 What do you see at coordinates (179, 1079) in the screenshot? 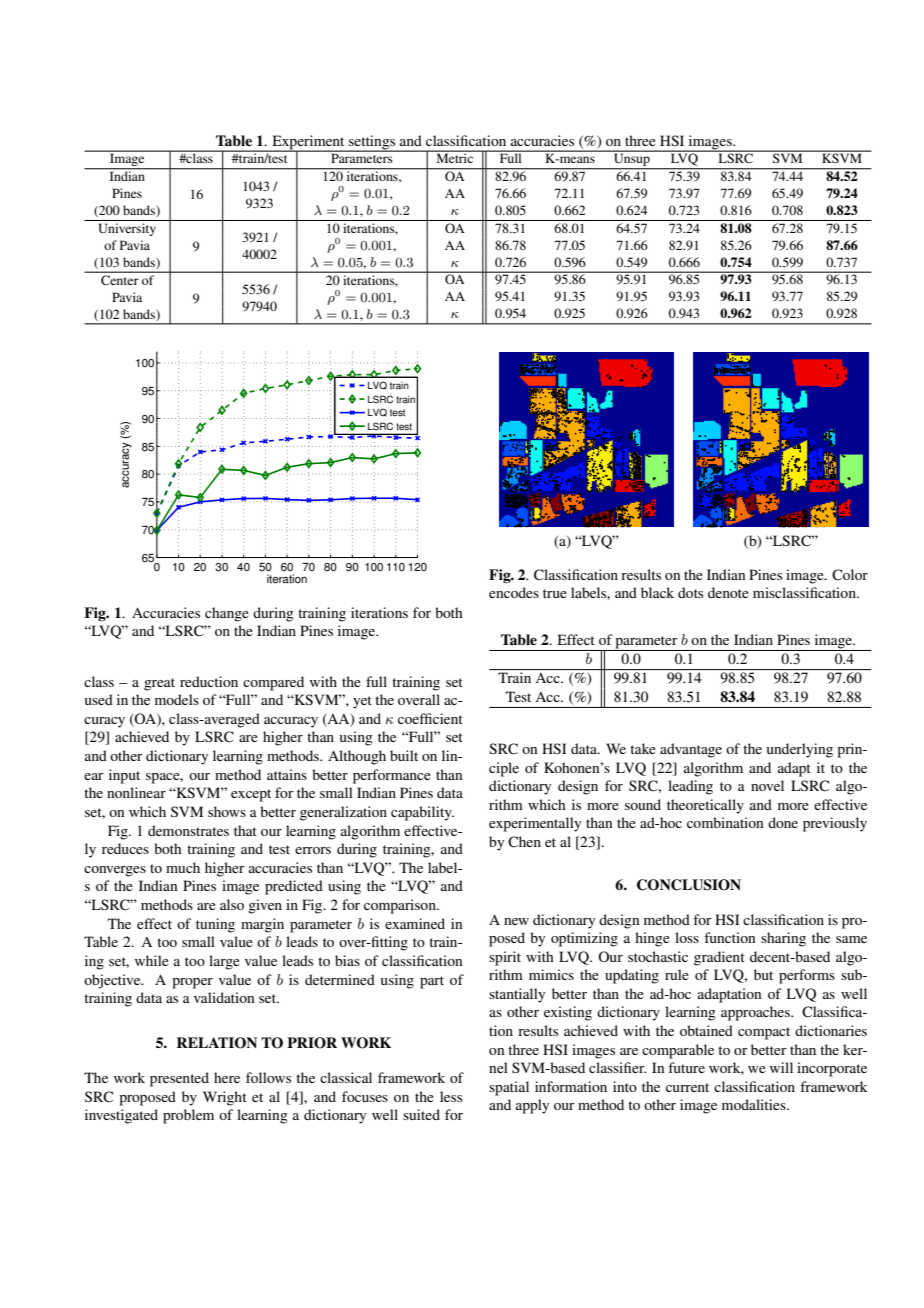
I see `presented` at bounding box center [179, 1079].
